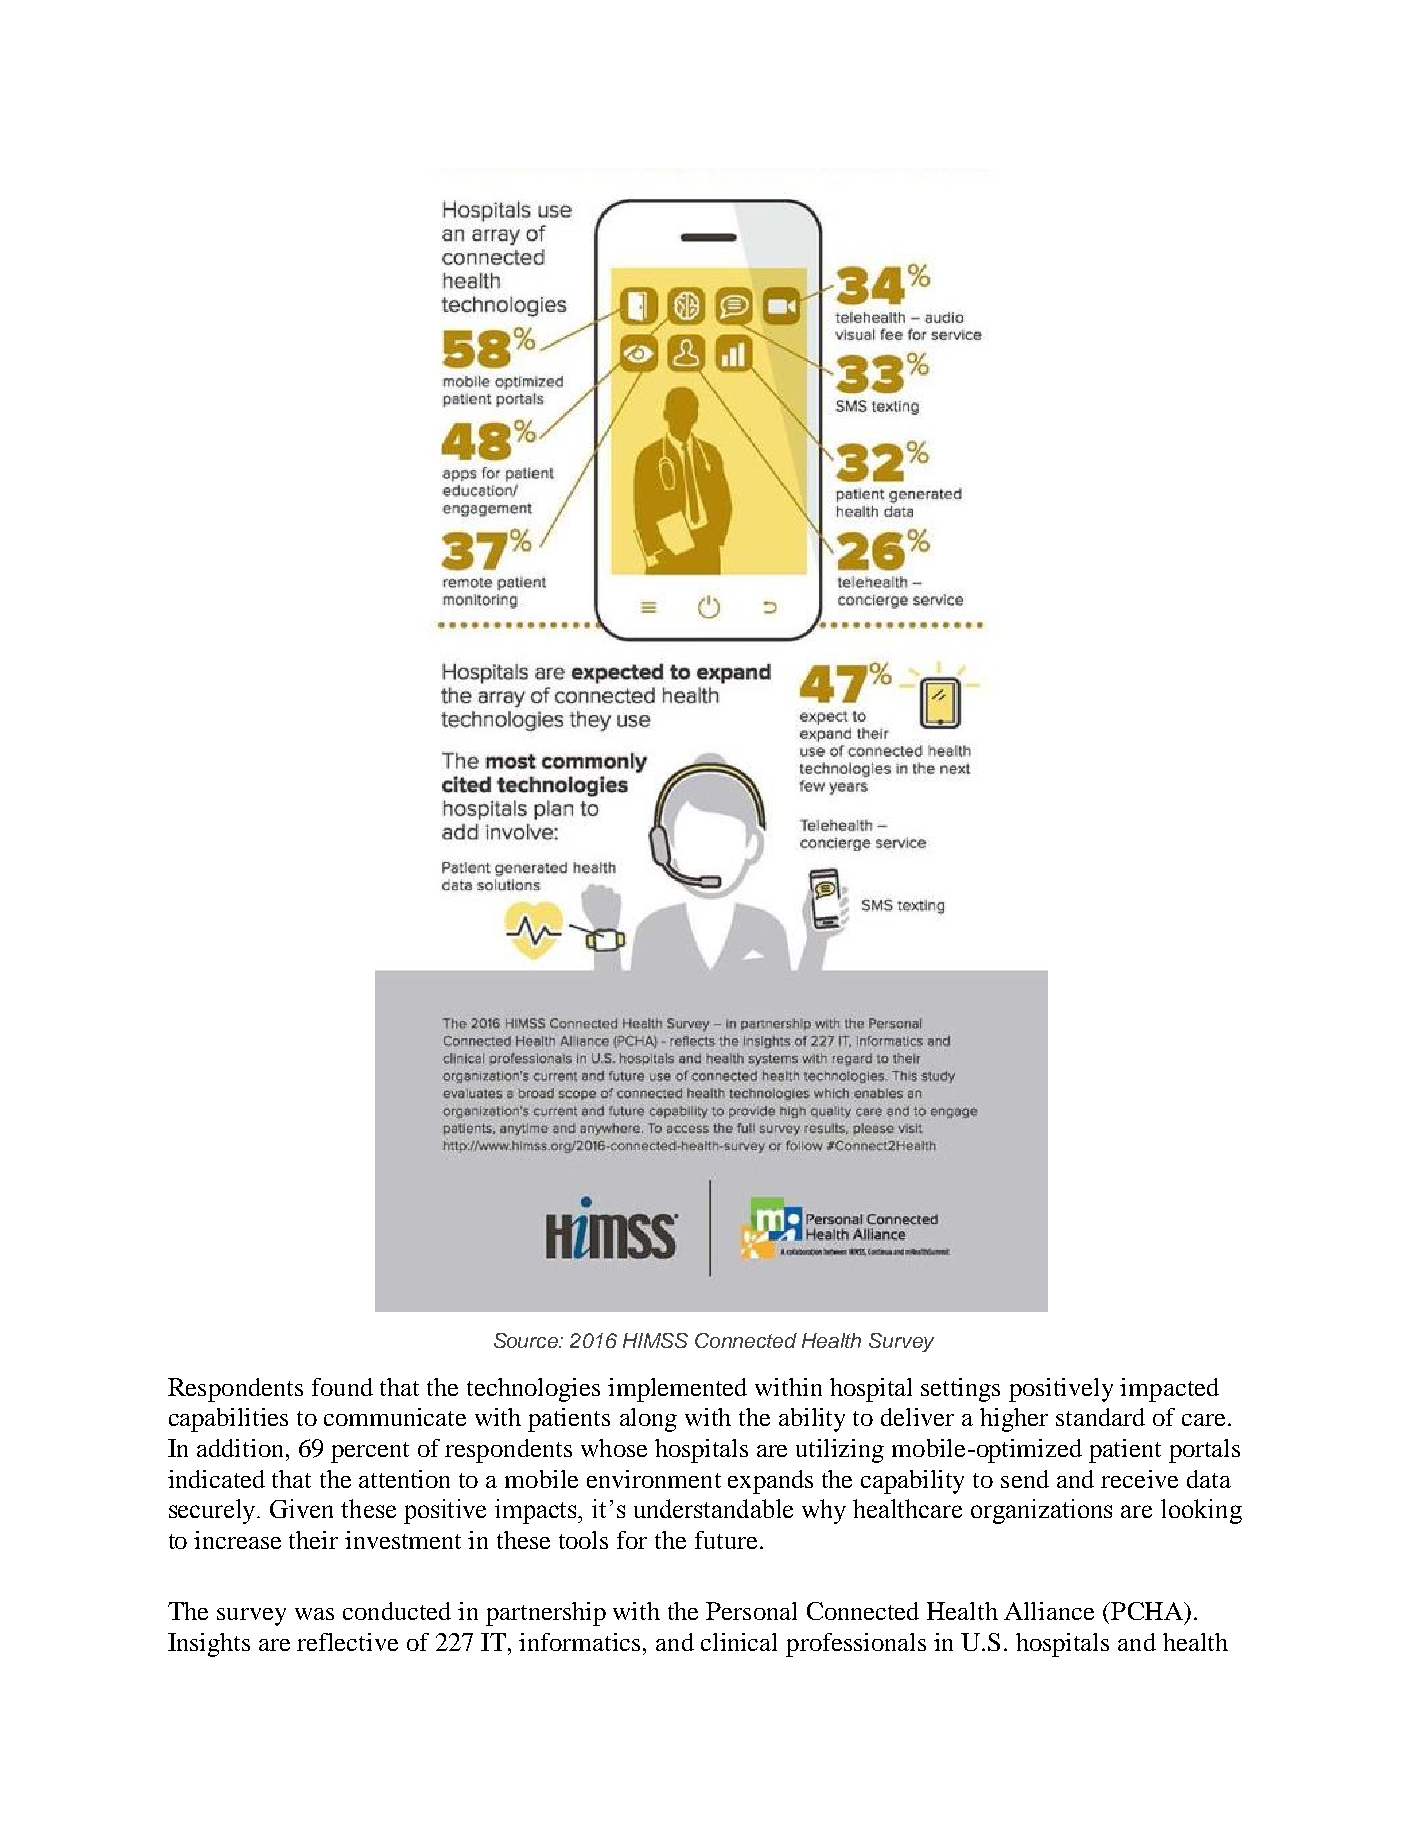  Describe the element at coordinates (1041, 1511) in the image. I see `organizations` at that location.
